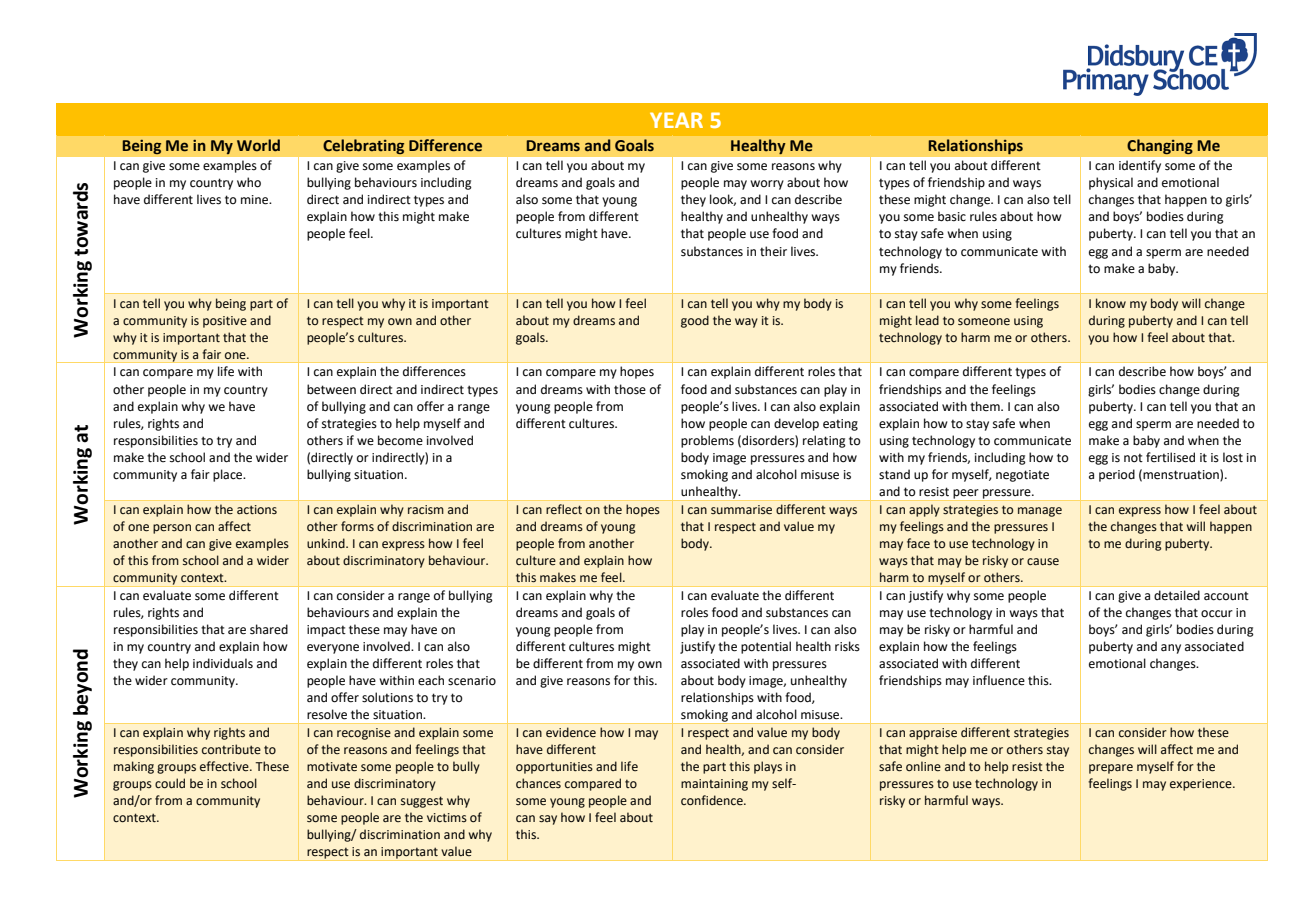  Describe the element at coordinates (170, 783) in the screenshot. I see `could` at that location.
